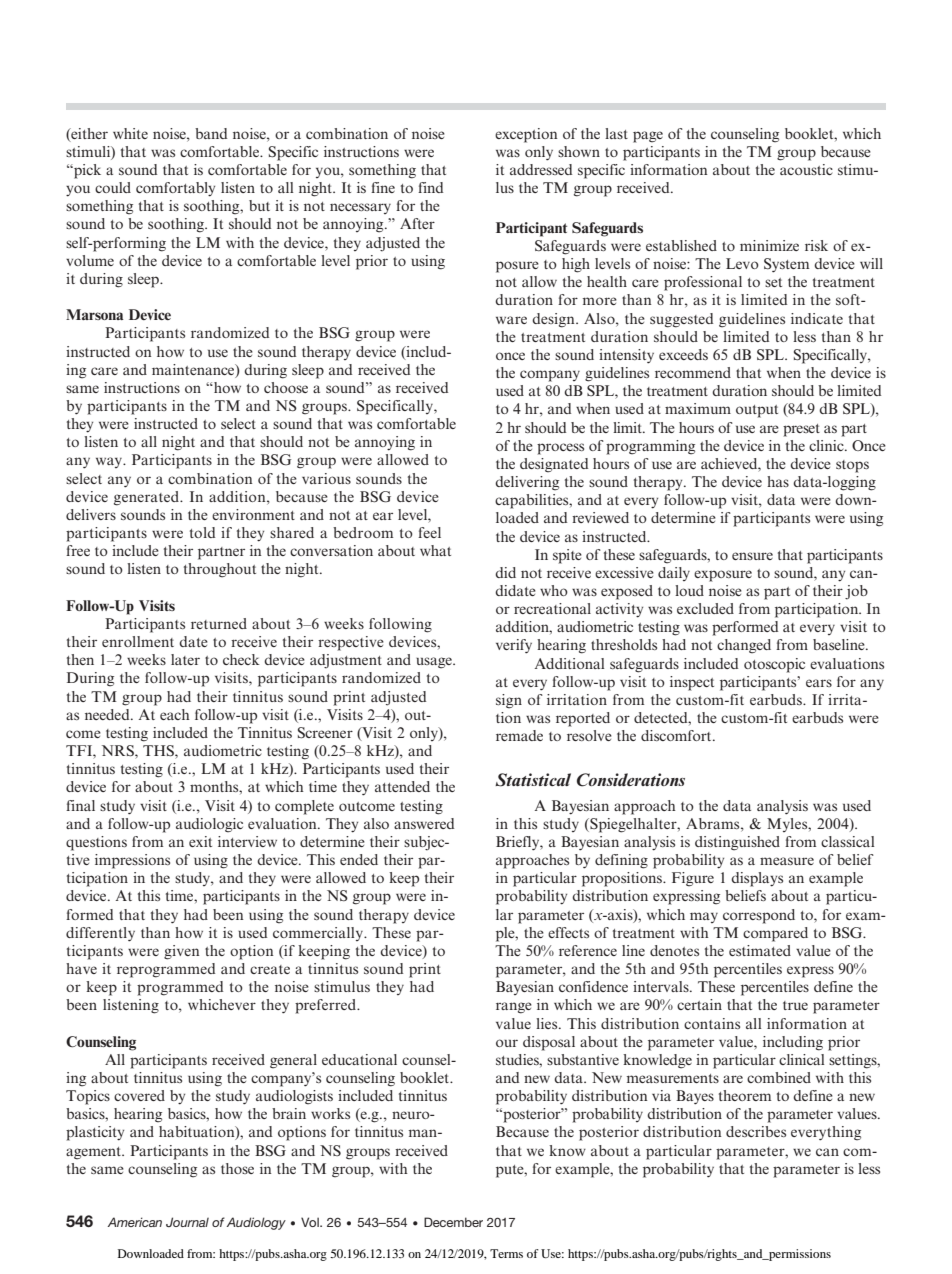  What do you see at coordinates (806, 169) in the document?
I see `acoustic` at bounding box center [806, 169].
